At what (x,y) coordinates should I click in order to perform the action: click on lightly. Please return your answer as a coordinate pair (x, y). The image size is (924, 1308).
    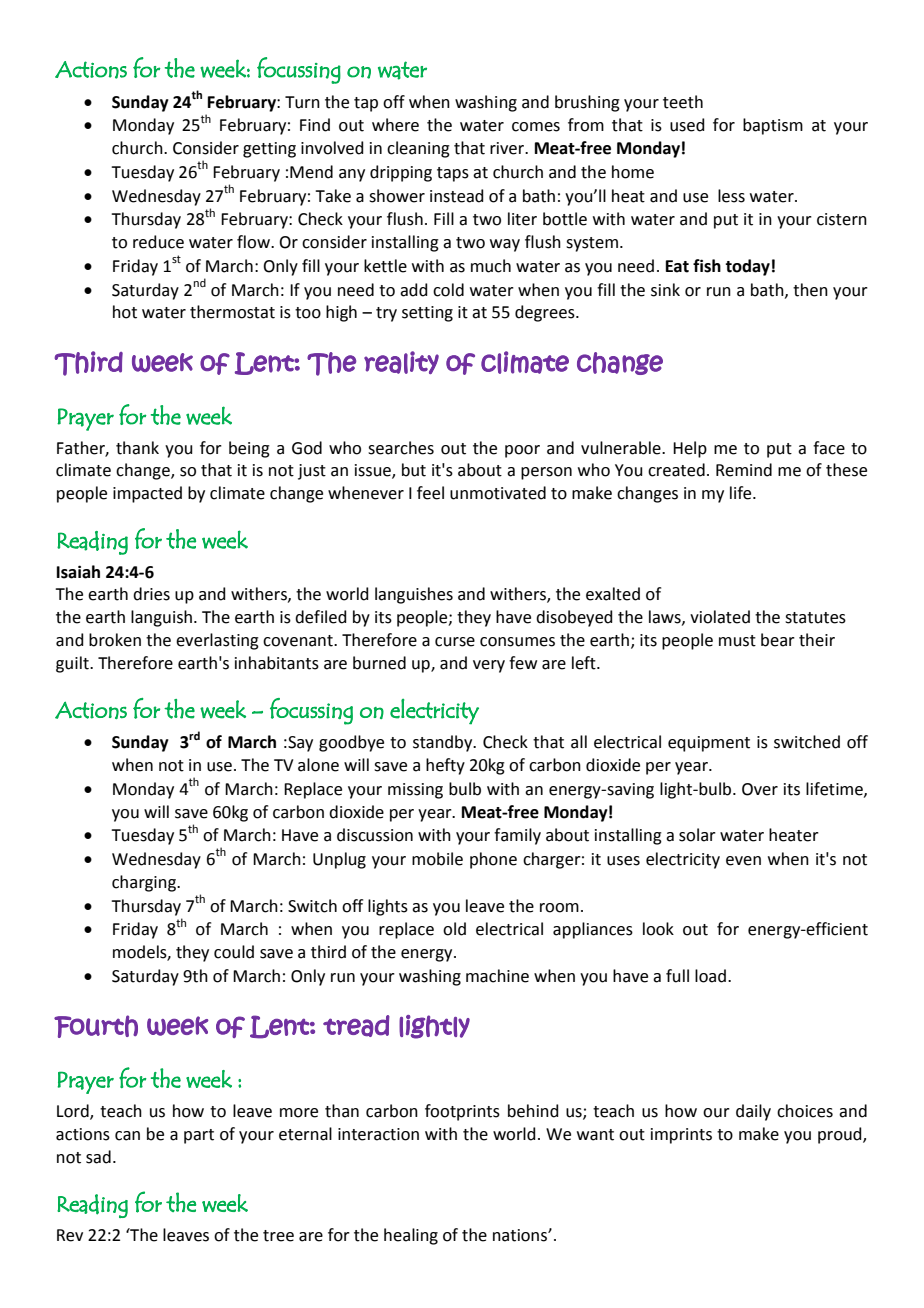
    Looking at the image, I should click on (434, 1027).
